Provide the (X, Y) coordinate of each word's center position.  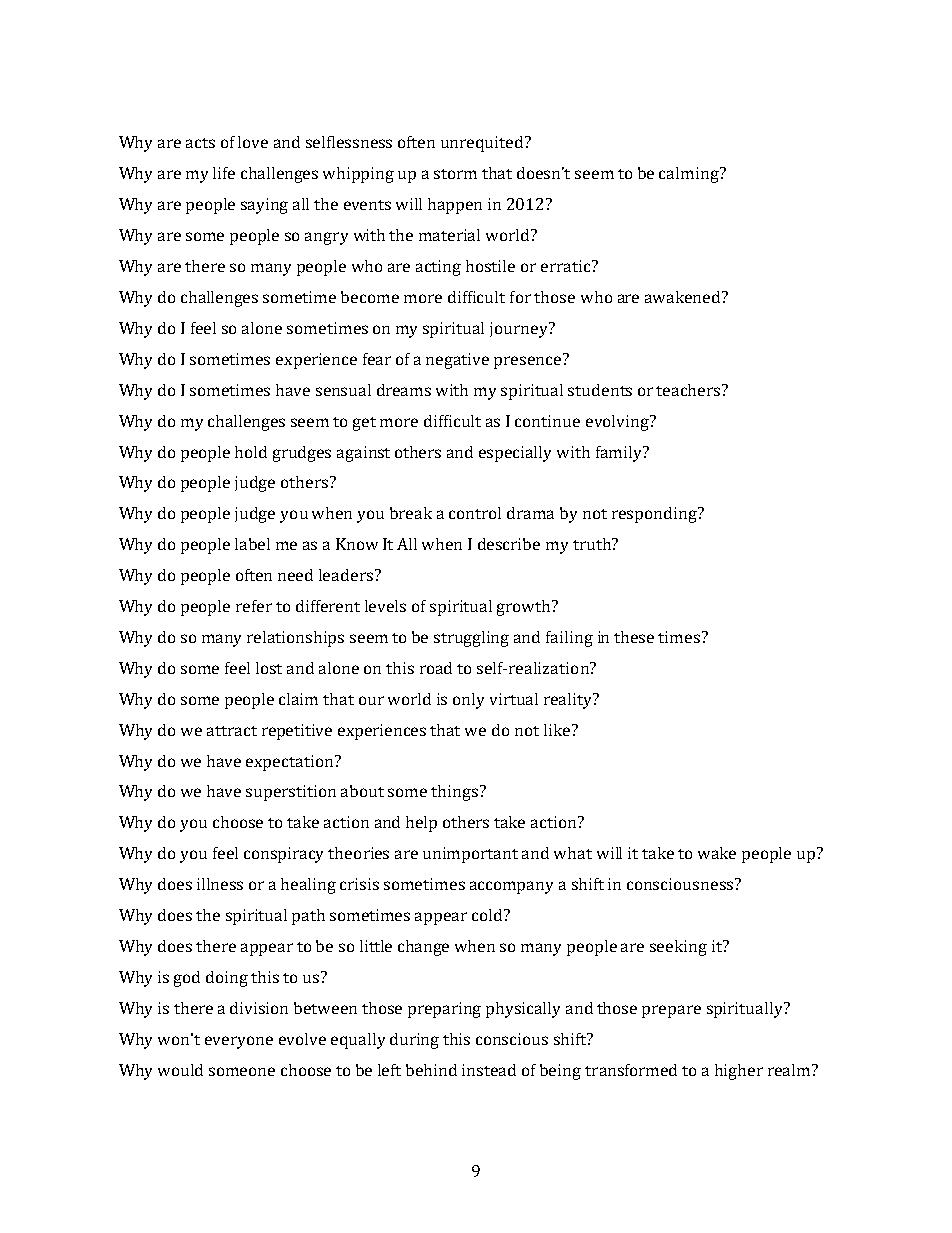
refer (254, 606)
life (224, 173)
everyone (239, 1042)
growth (525, 608)
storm (455, 174)
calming (690, 175)
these (634, 637)
